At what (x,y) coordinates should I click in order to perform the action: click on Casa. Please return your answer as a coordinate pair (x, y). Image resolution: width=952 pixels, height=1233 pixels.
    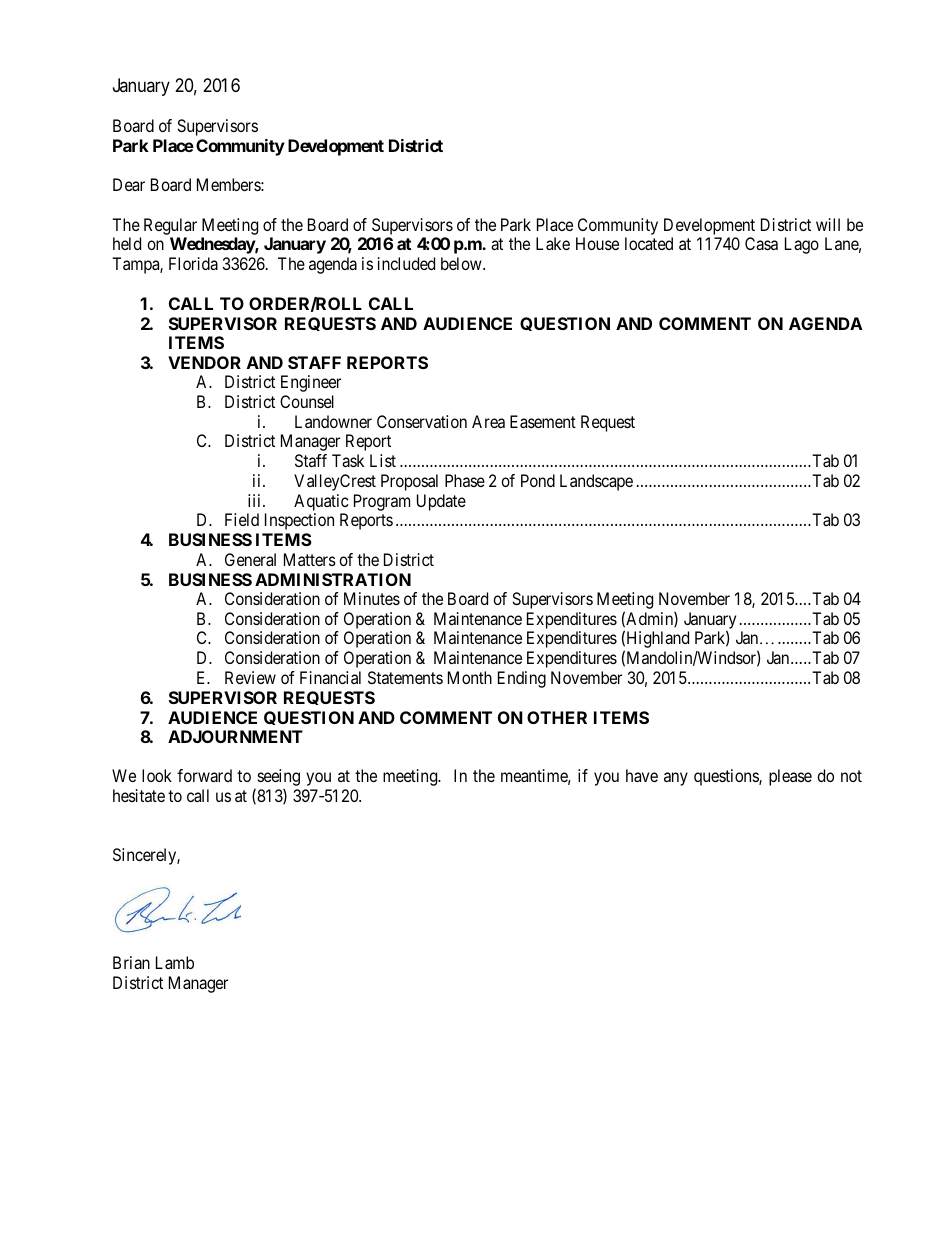
    Looking at the image, I should click on (761, 243).
